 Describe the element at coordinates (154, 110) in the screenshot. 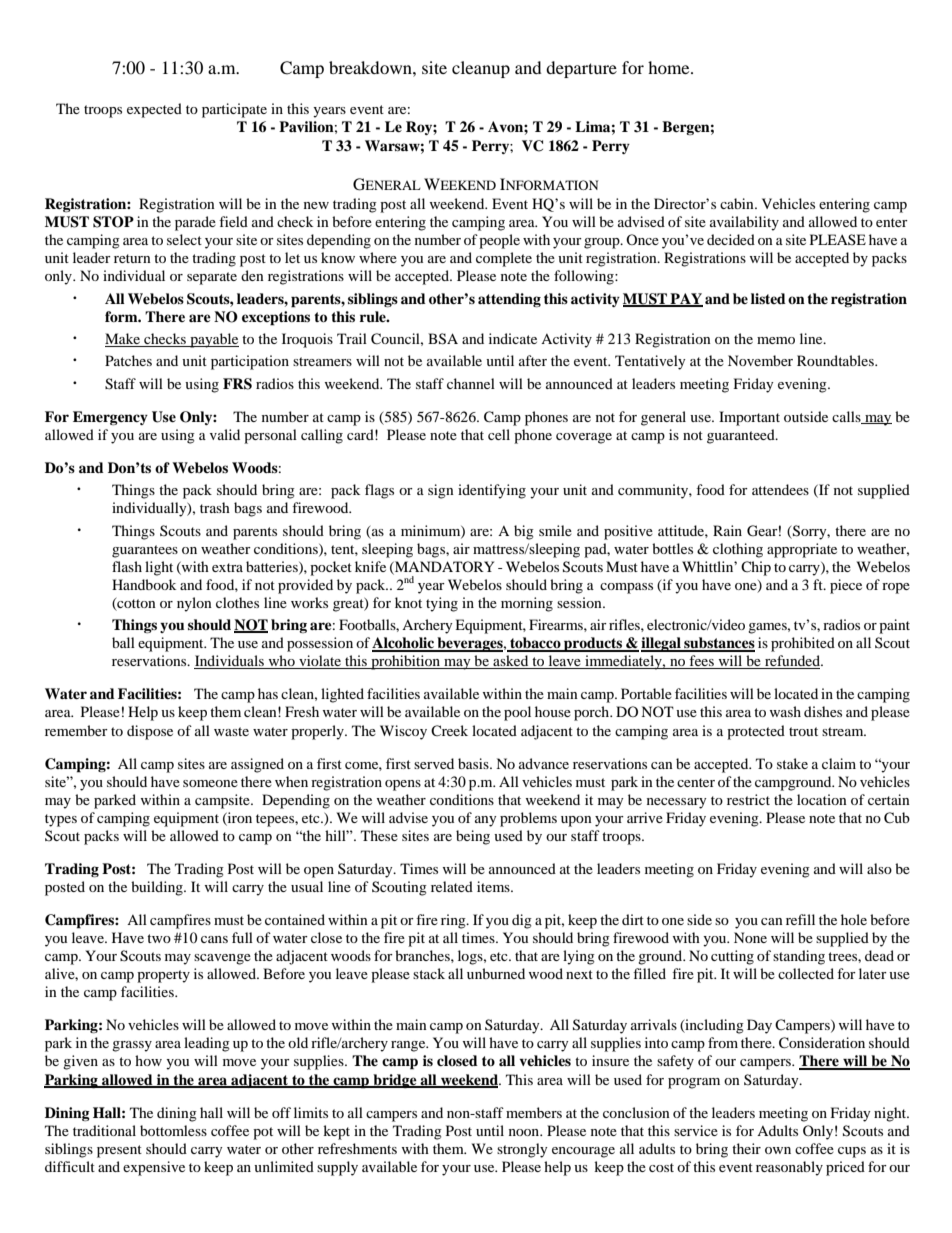

I see `expected` at that location.
